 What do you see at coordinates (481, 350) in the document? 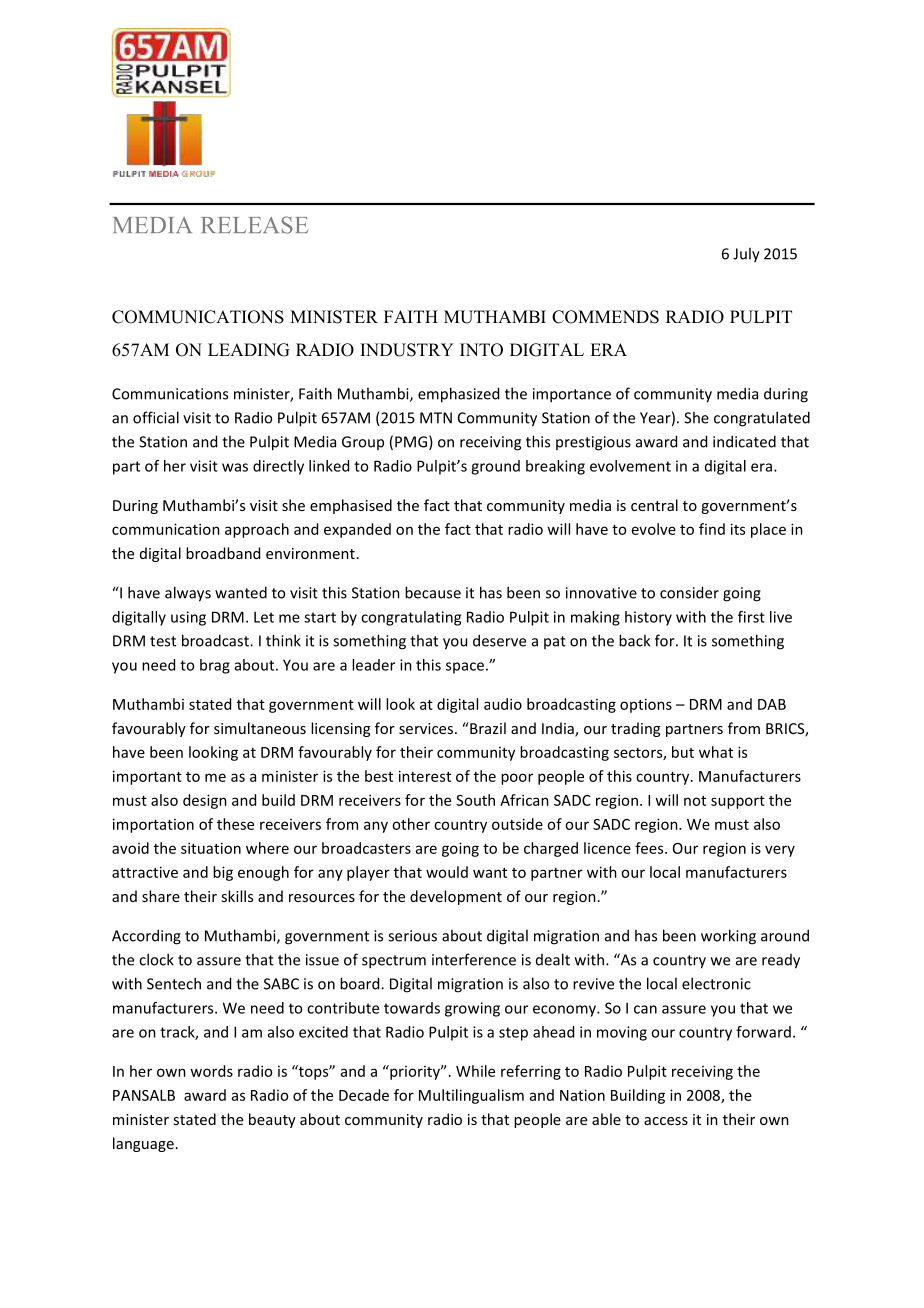
I see `INTO` at bounding box center [481, 350].
